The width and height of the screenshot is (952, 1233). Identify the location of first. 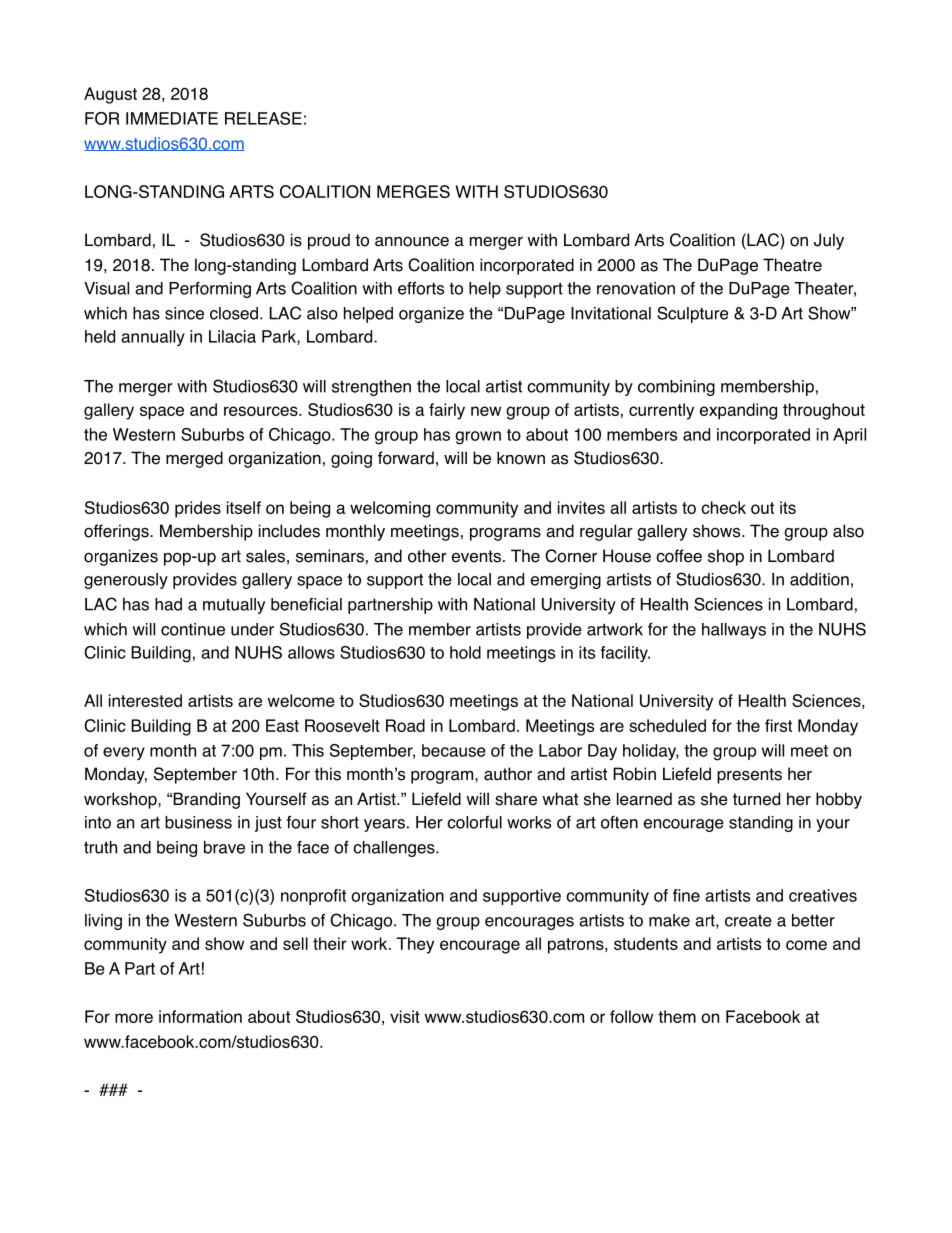
(778, 725).
